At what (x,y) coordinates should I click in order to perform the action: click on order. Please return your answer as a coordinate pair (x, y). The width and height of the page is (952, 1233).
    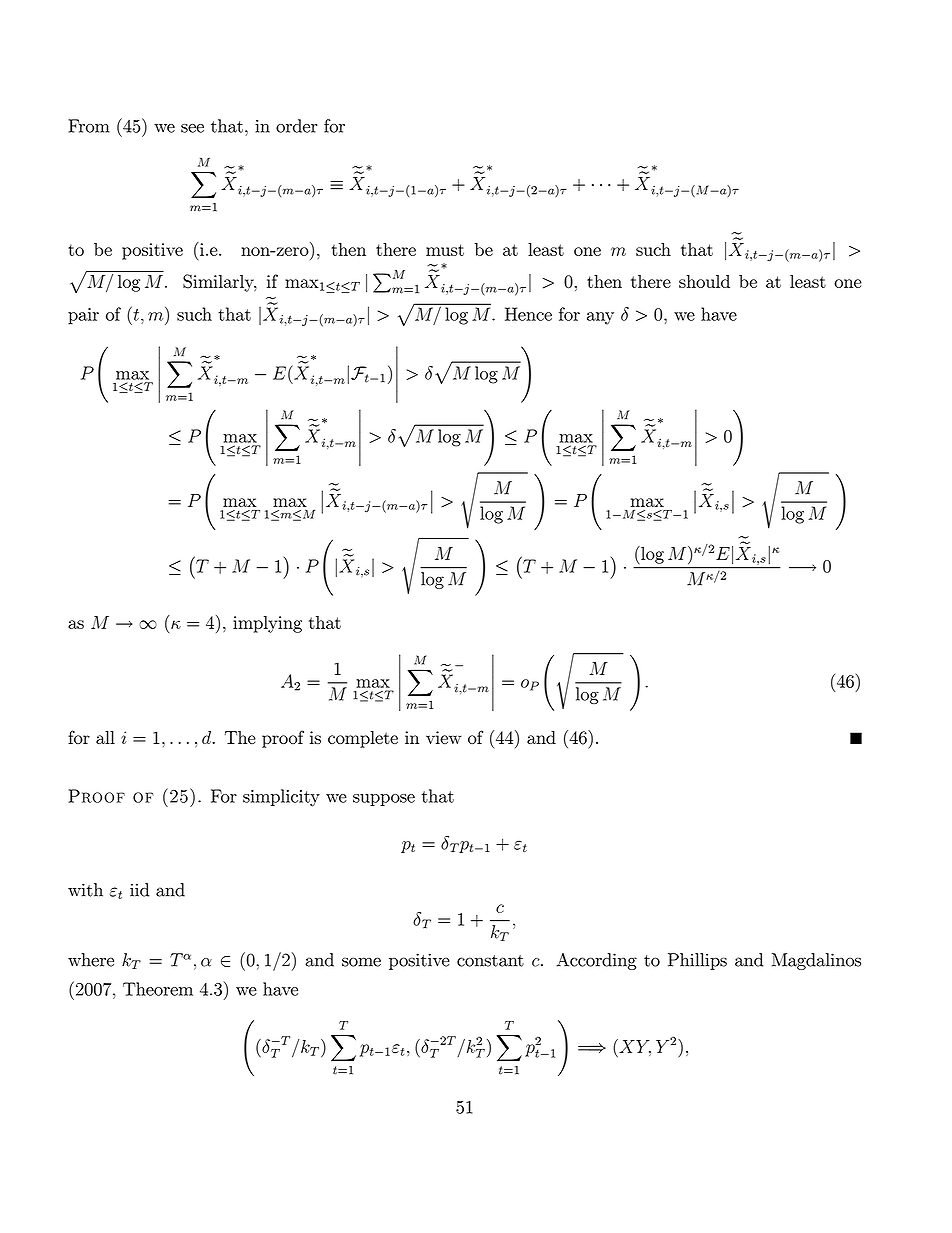
    Looking at the image, I should click on (296, 126).
